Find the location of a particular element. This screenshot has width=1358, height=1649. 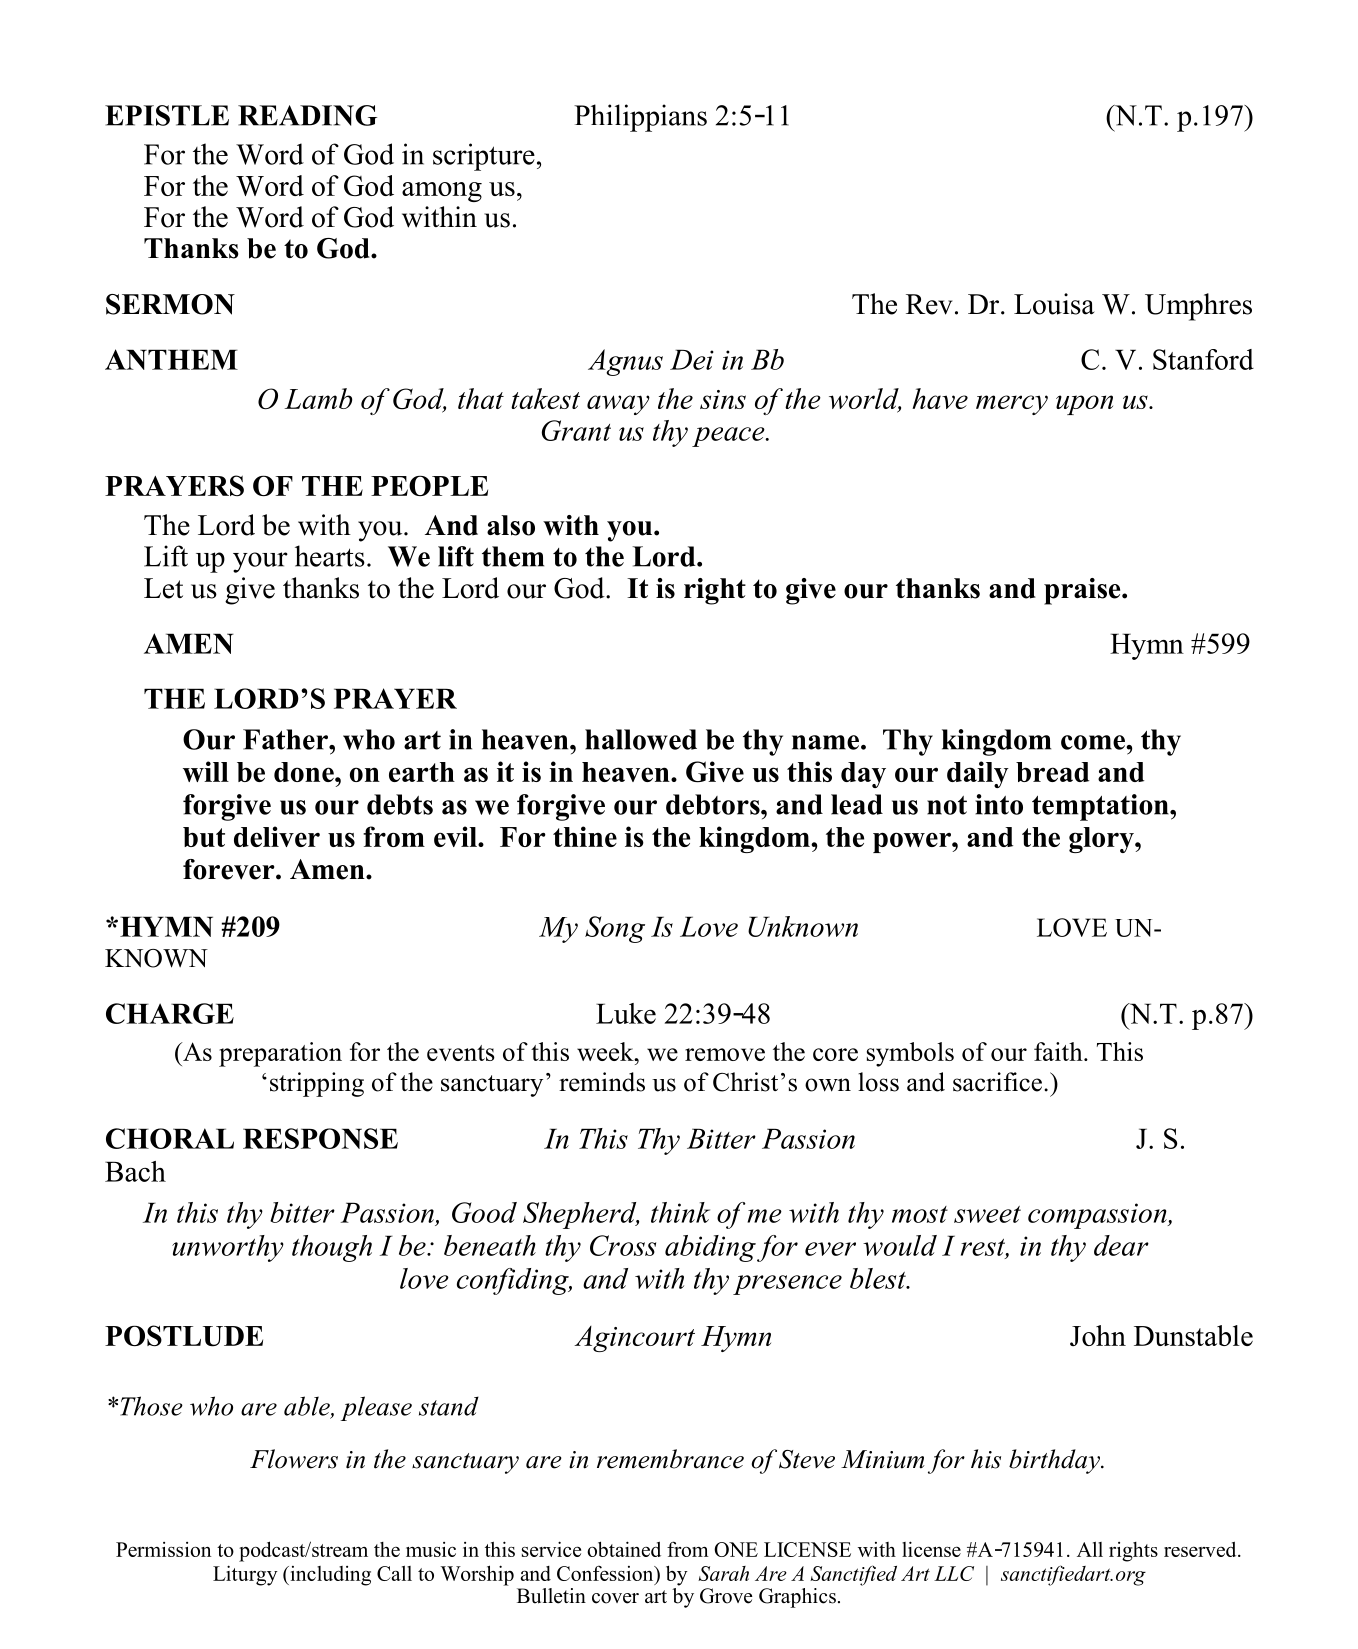

Liturgy is located at coordinates (245, 1575).
